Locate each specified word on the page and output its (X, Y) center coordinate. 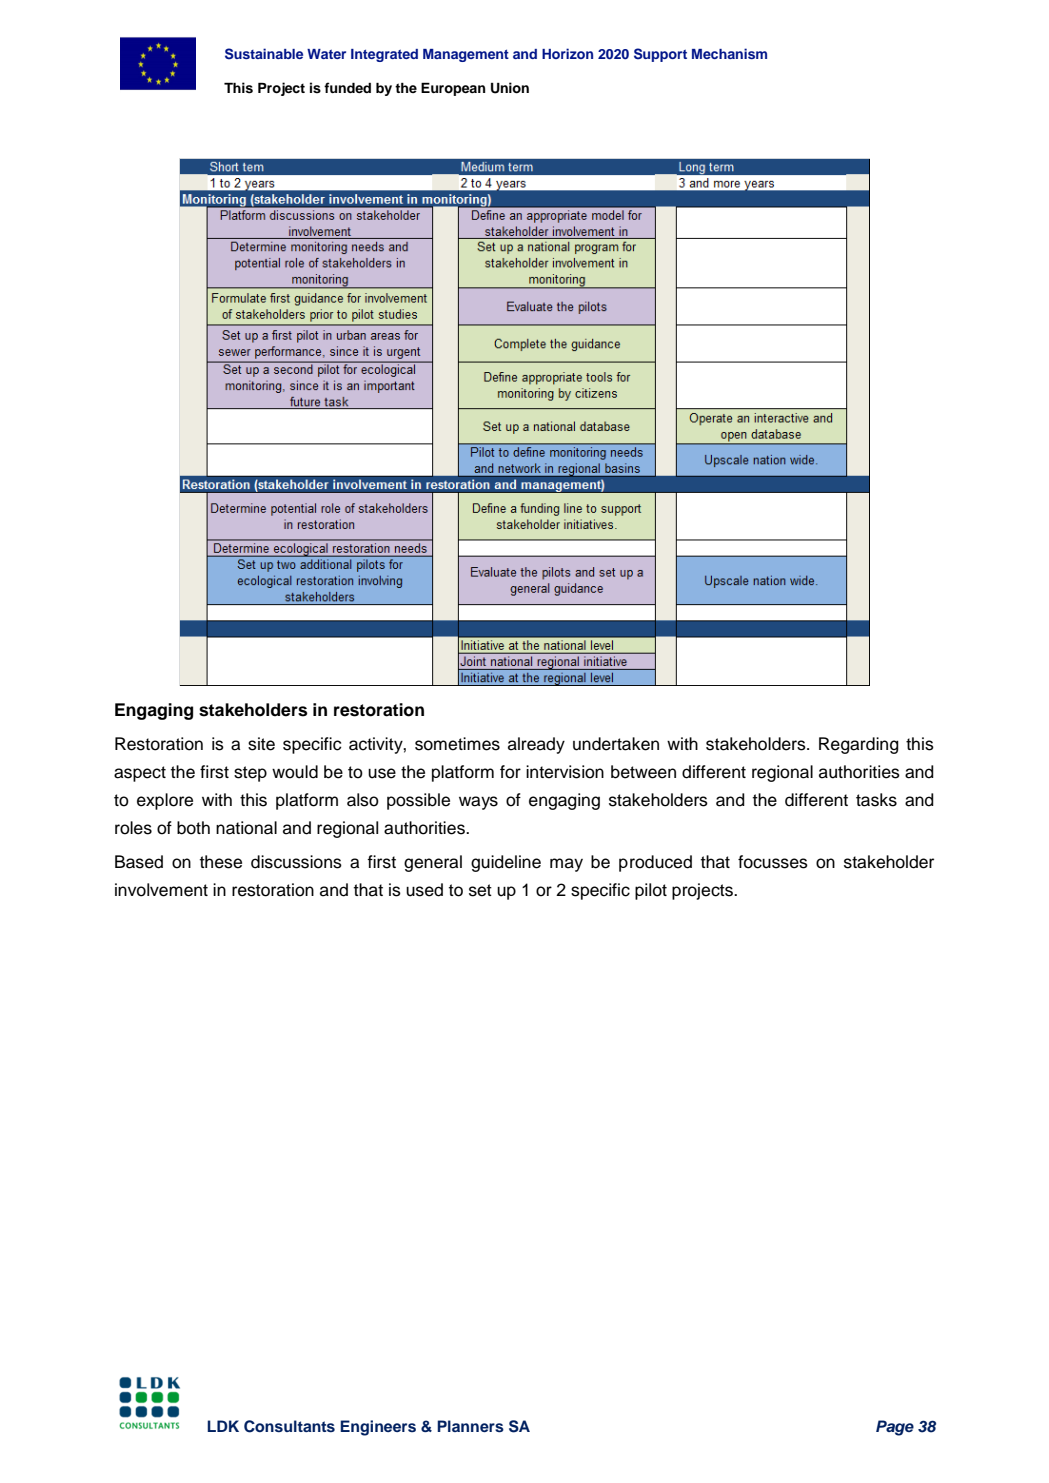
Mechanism (729, 53)
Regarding (859, 745)
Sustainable (264, 54)
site (261, 744)
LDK (223, 1426)
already (536, 745)
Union (510, 88)
